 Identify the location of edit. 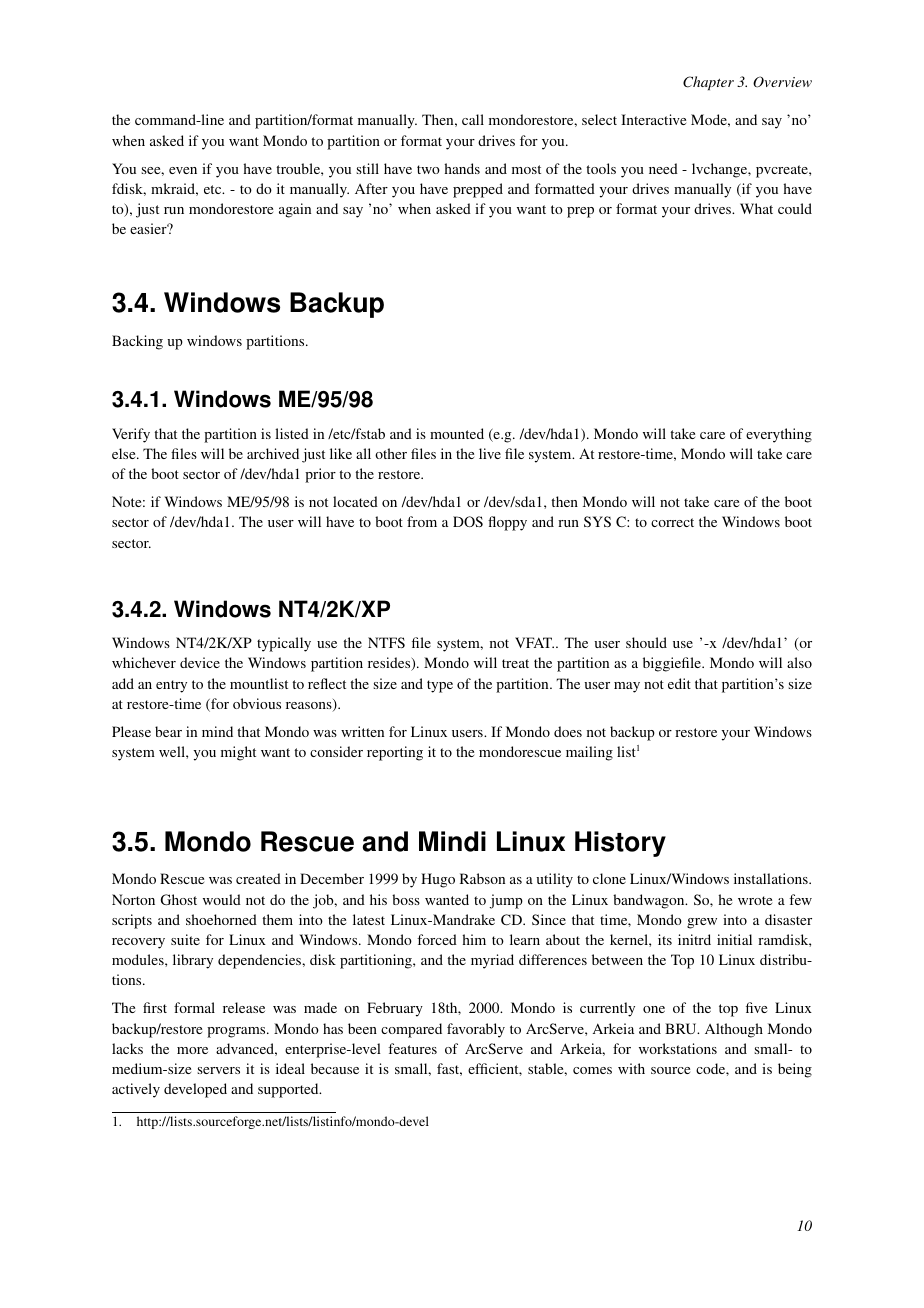
(679, 683).
